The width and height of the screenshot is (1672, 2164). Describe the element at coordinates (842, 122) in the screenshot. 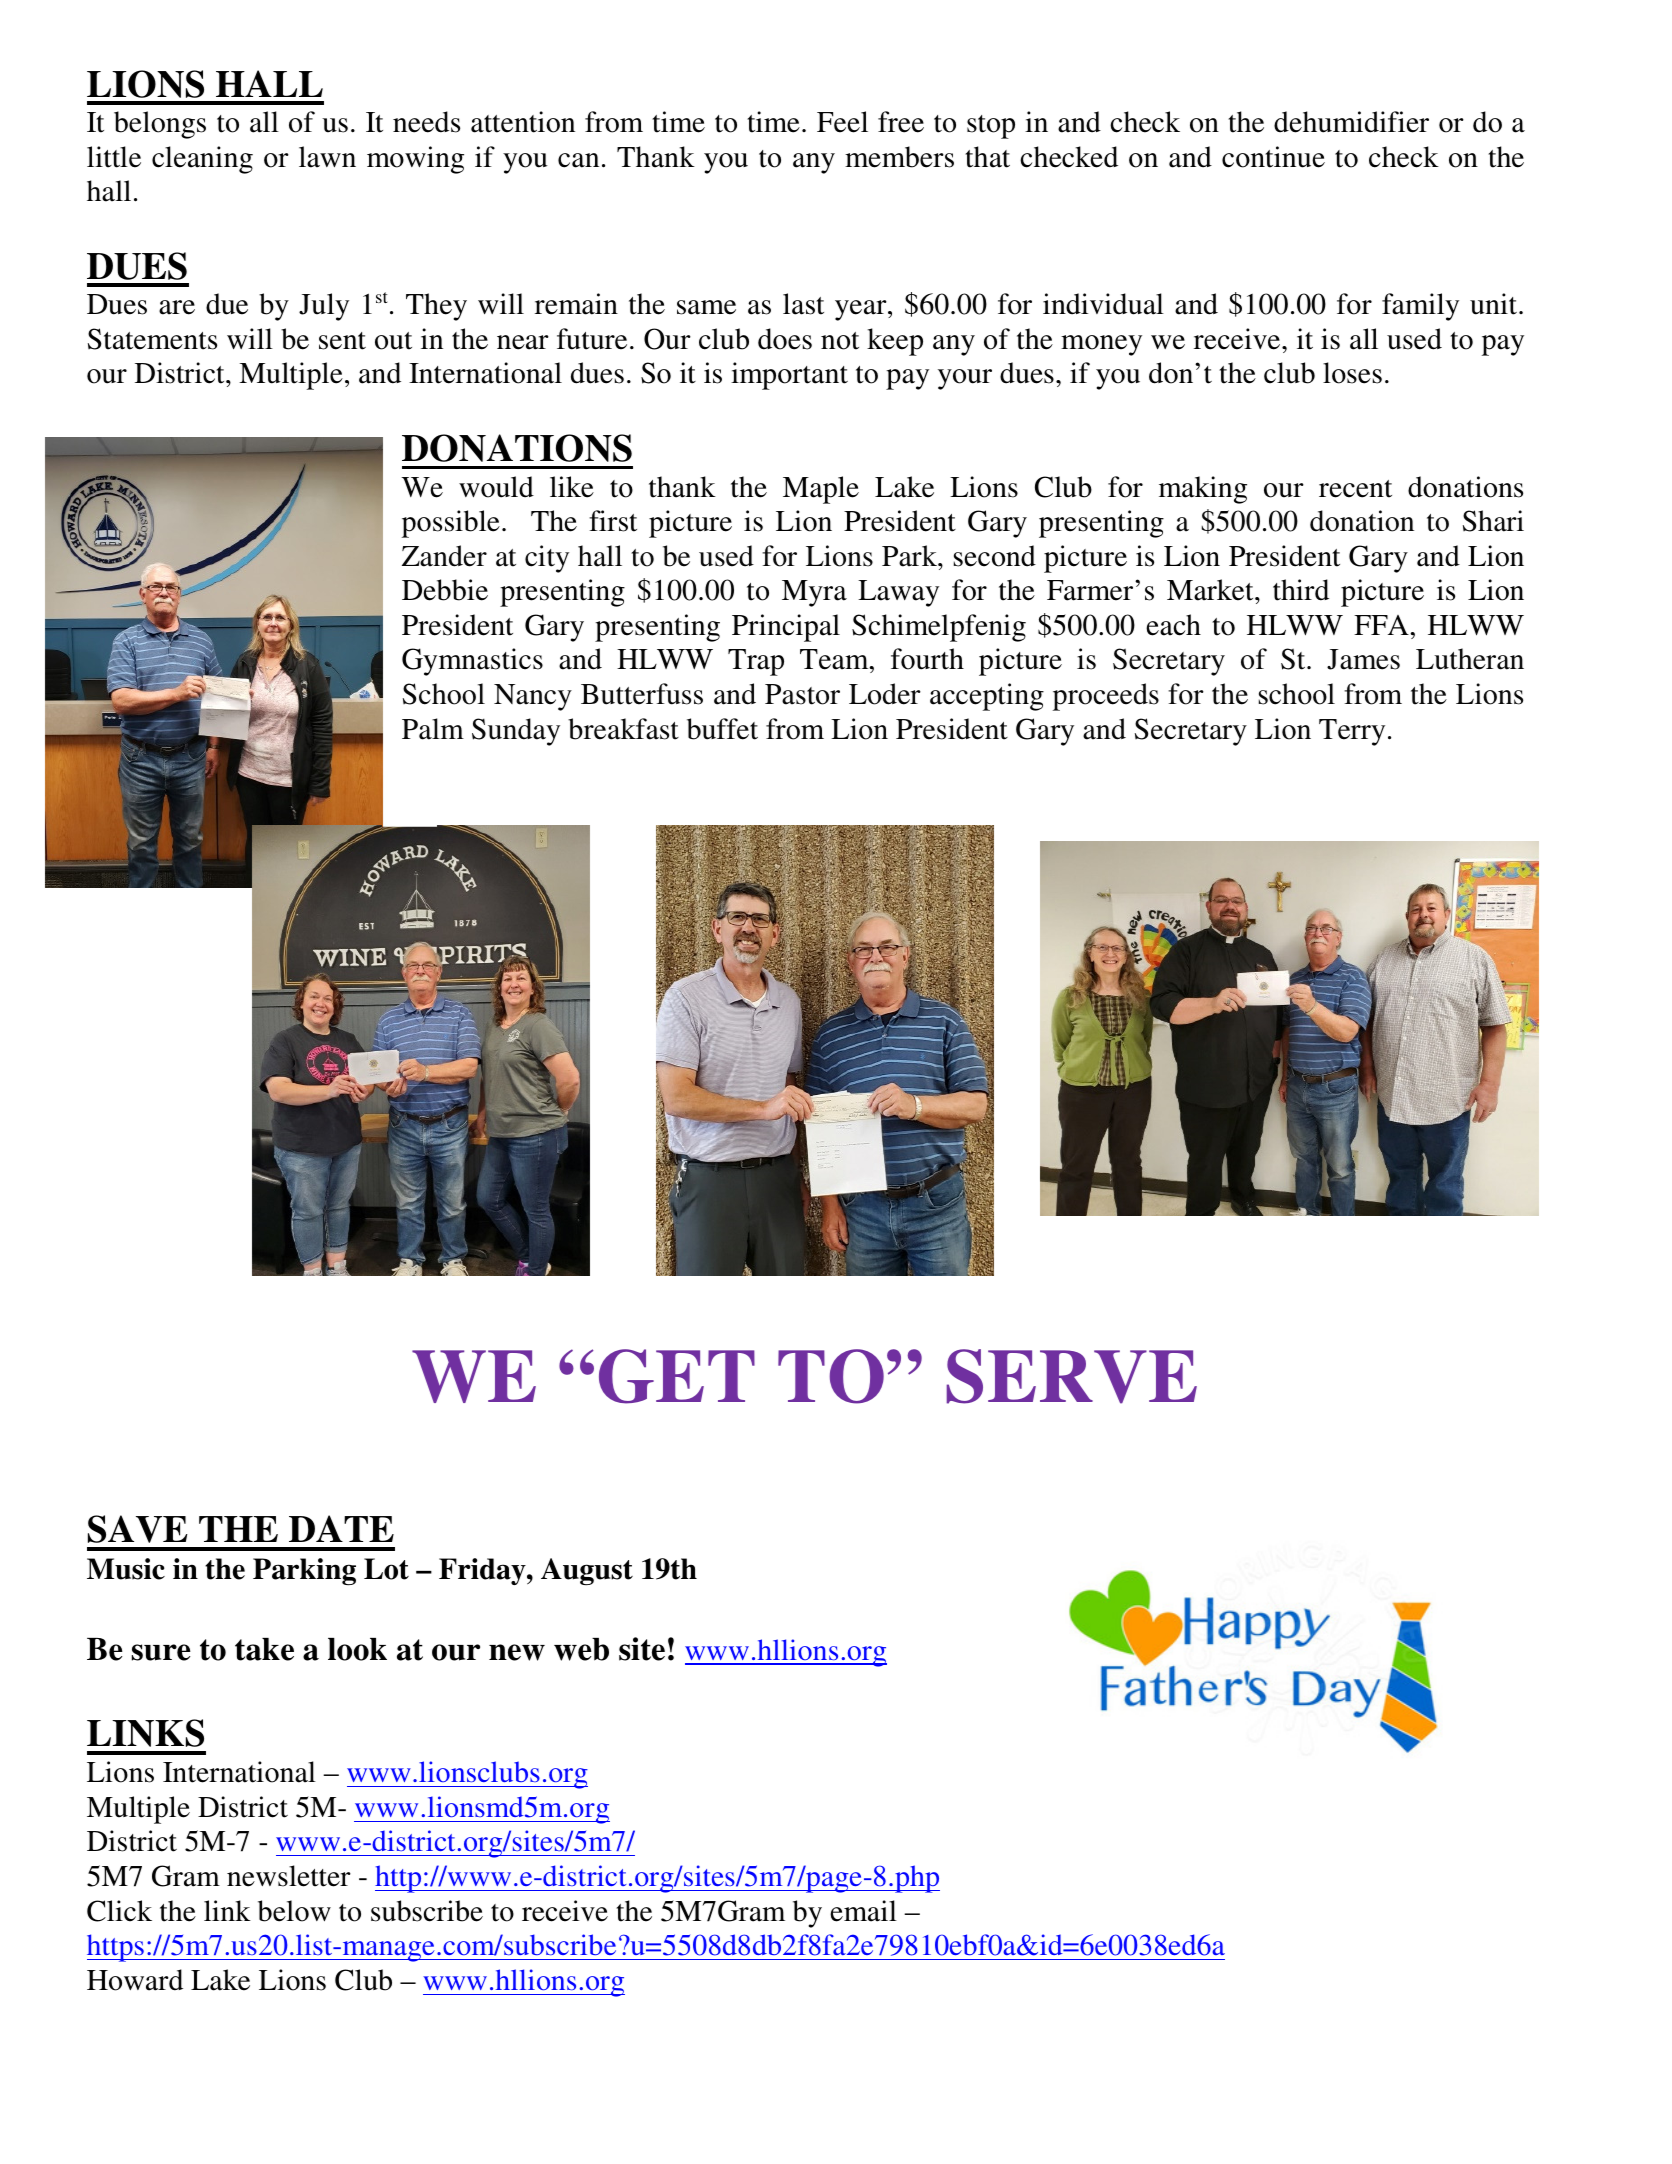

I see `Feel` at that location.
